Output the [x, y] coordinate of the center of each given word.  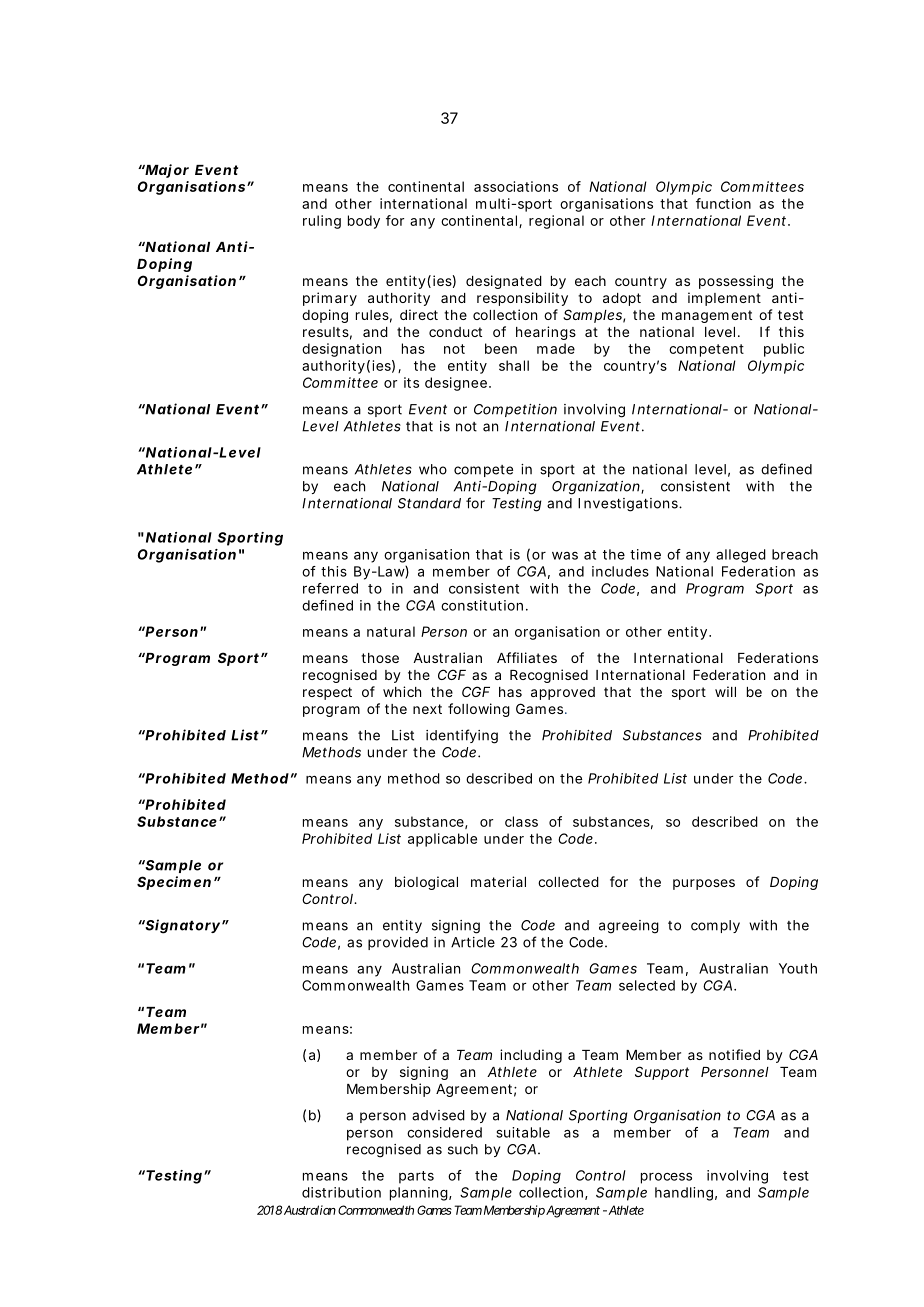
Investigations [629, 505]
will [725, 691]
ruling [322, 222]
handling [684, 1194]
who [433, 469]
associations [516, 186]
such [463, 1149]
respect [327, 693]
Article [473, 942]
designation [341, 350]
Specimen [174, 883]
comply [715, 926]
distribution [341, 1192]
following [479, 710]
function [723, 203]
